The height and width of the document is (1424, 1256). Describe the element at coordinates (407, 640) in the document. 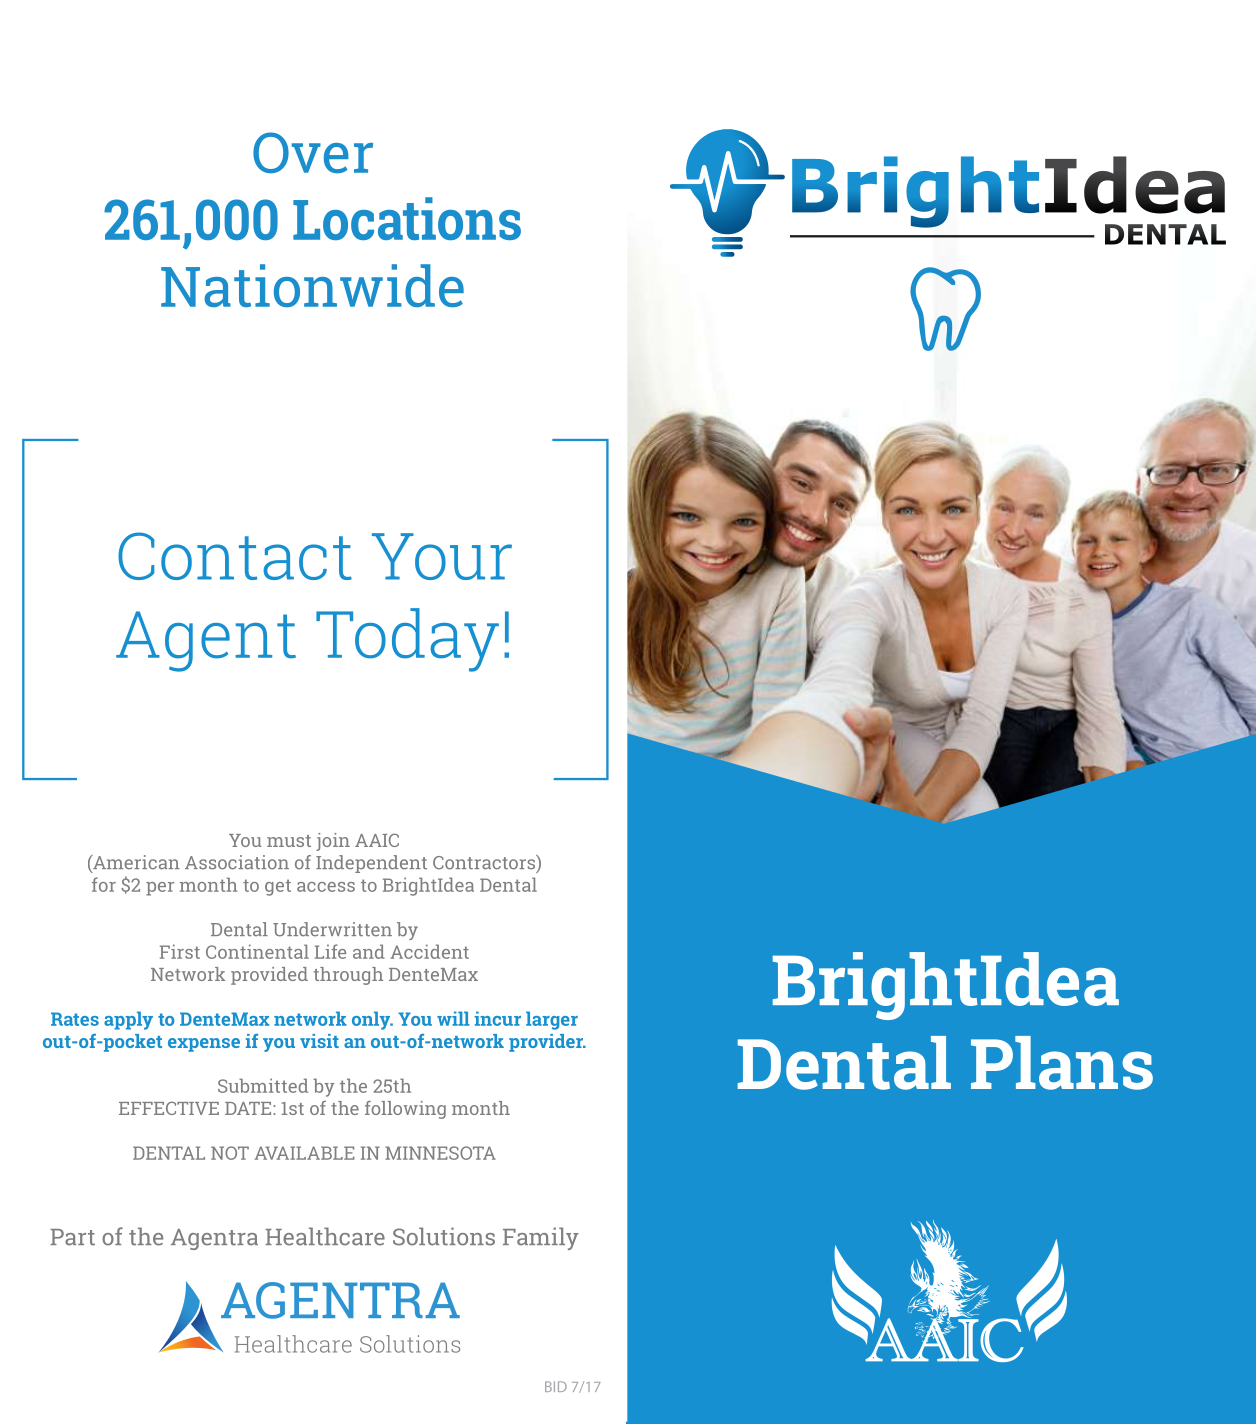

I see `Today` at that location.
